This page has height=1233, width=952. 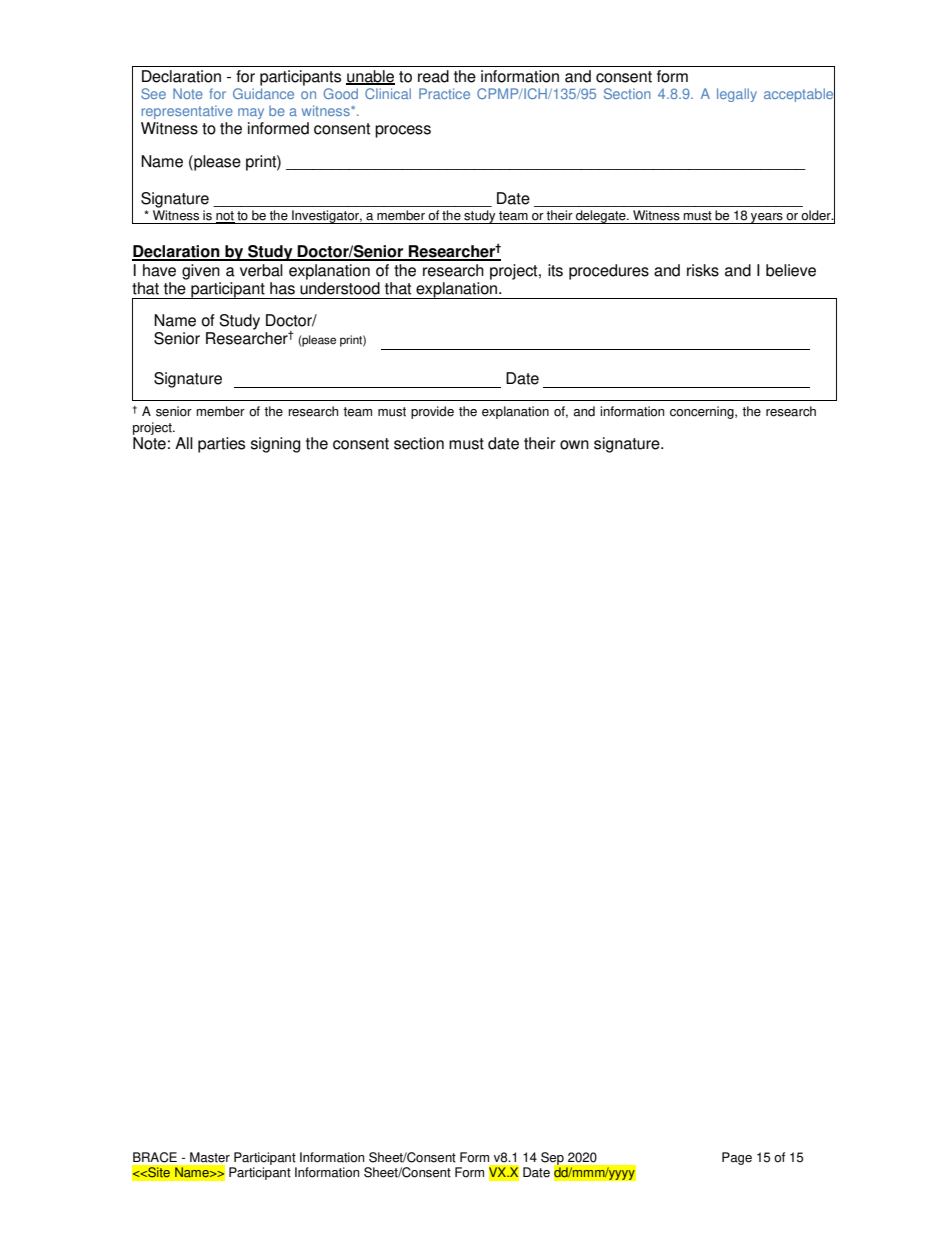 I want to click on believe, so click(x=791, y=270).
